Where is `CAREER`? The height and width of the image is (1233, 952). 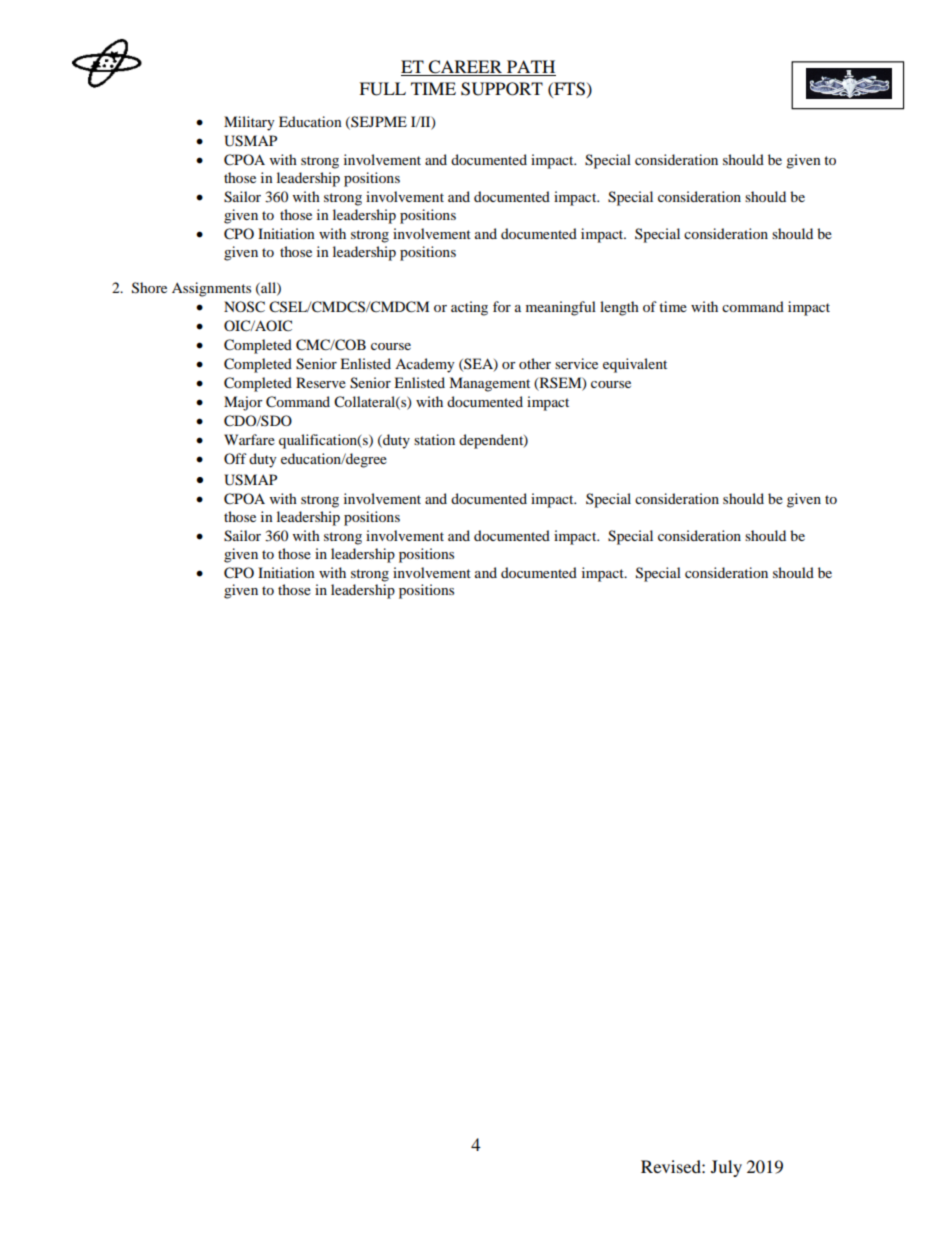
CAREER is located at coordinates (465, 68).
